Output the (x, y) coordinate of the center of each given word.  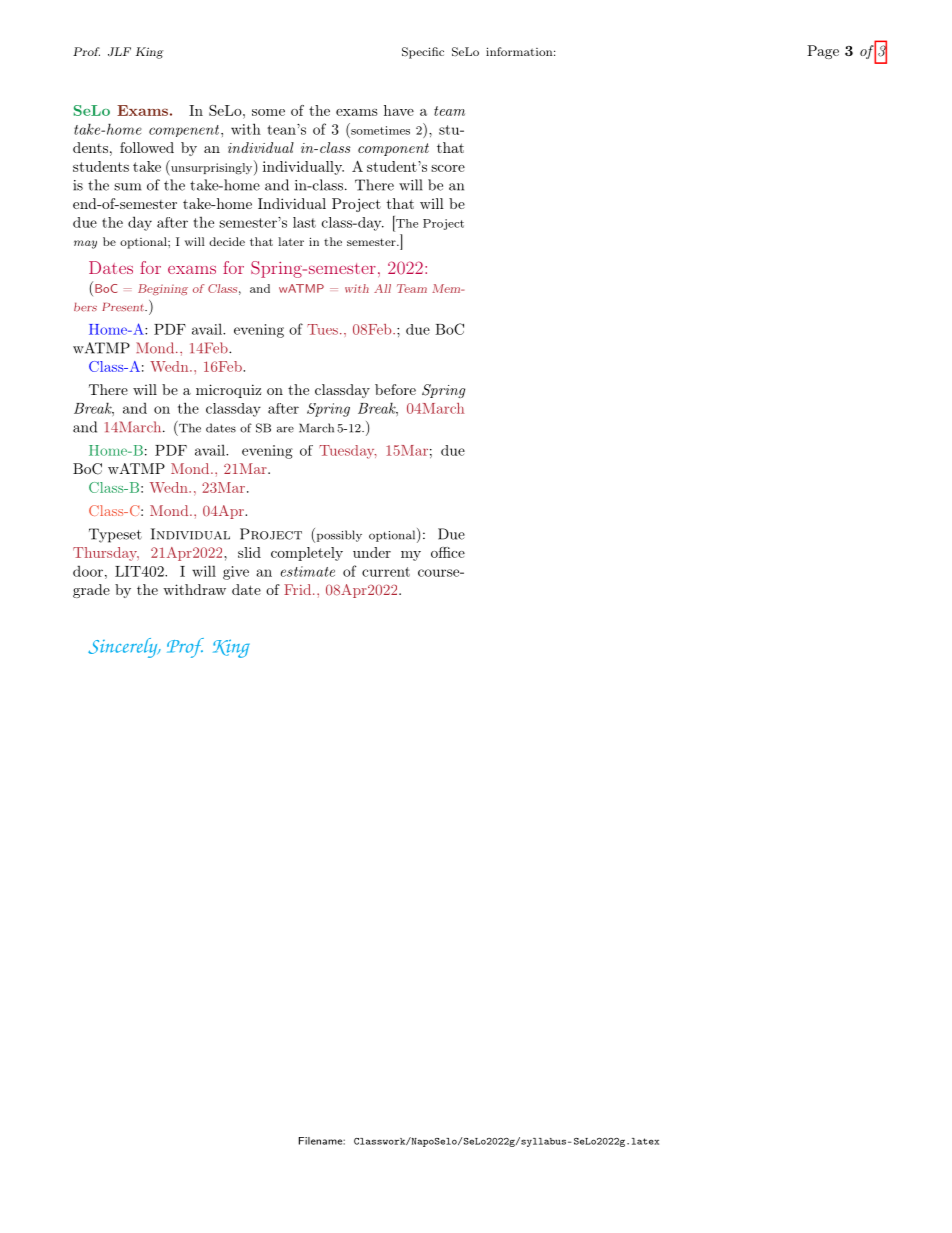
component (393, 149)
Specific (423, 53)
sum (127, 187)
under (372, 552)
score (448, 168)
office (448, 552)
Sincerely (124, 648)
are (285, 429)
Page (823, 52)
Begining (163, 289)
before (395, 389)
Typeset (115, 535)
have (399, 110)
